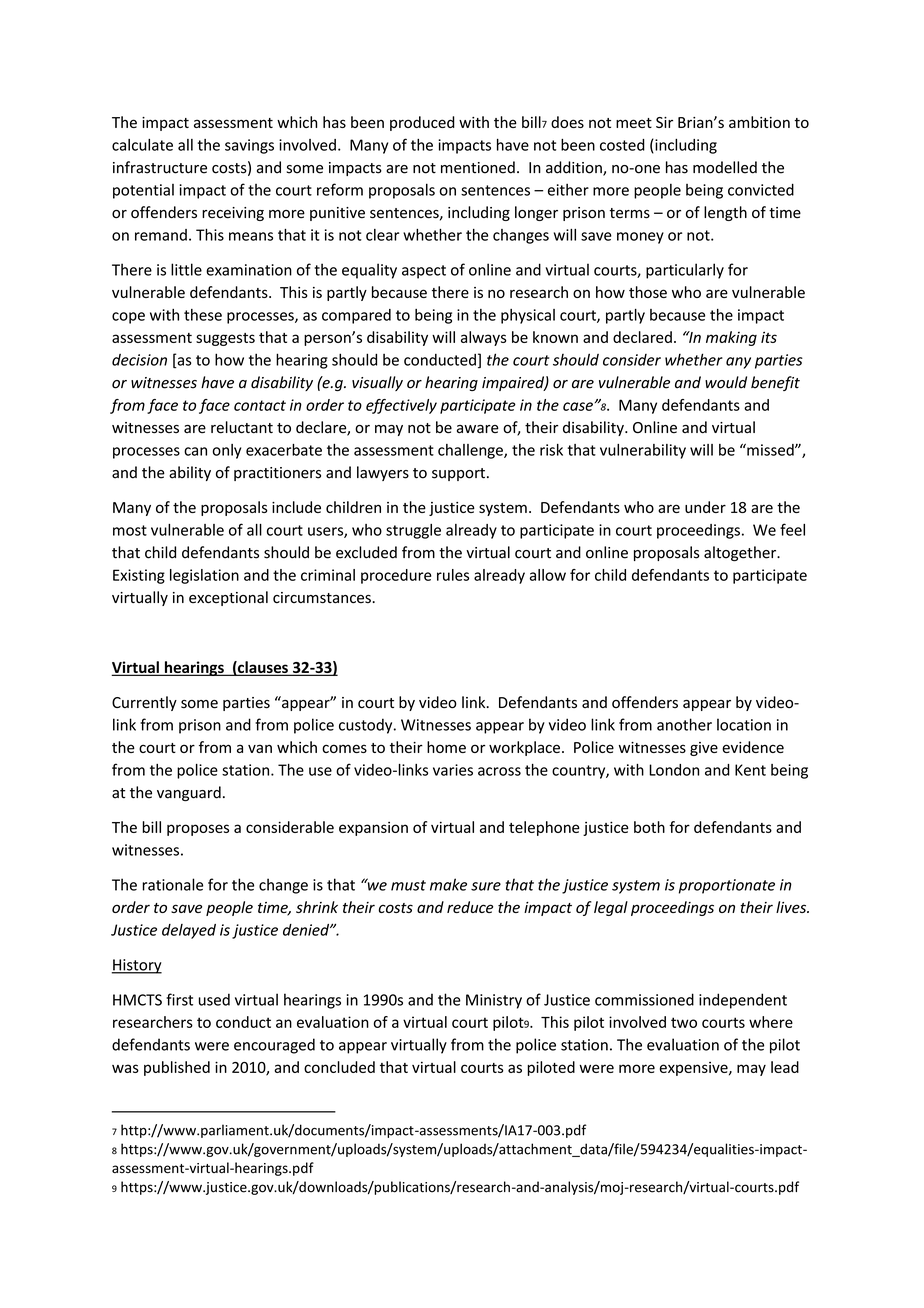  I want to click on modelled, so click(725, 167).
